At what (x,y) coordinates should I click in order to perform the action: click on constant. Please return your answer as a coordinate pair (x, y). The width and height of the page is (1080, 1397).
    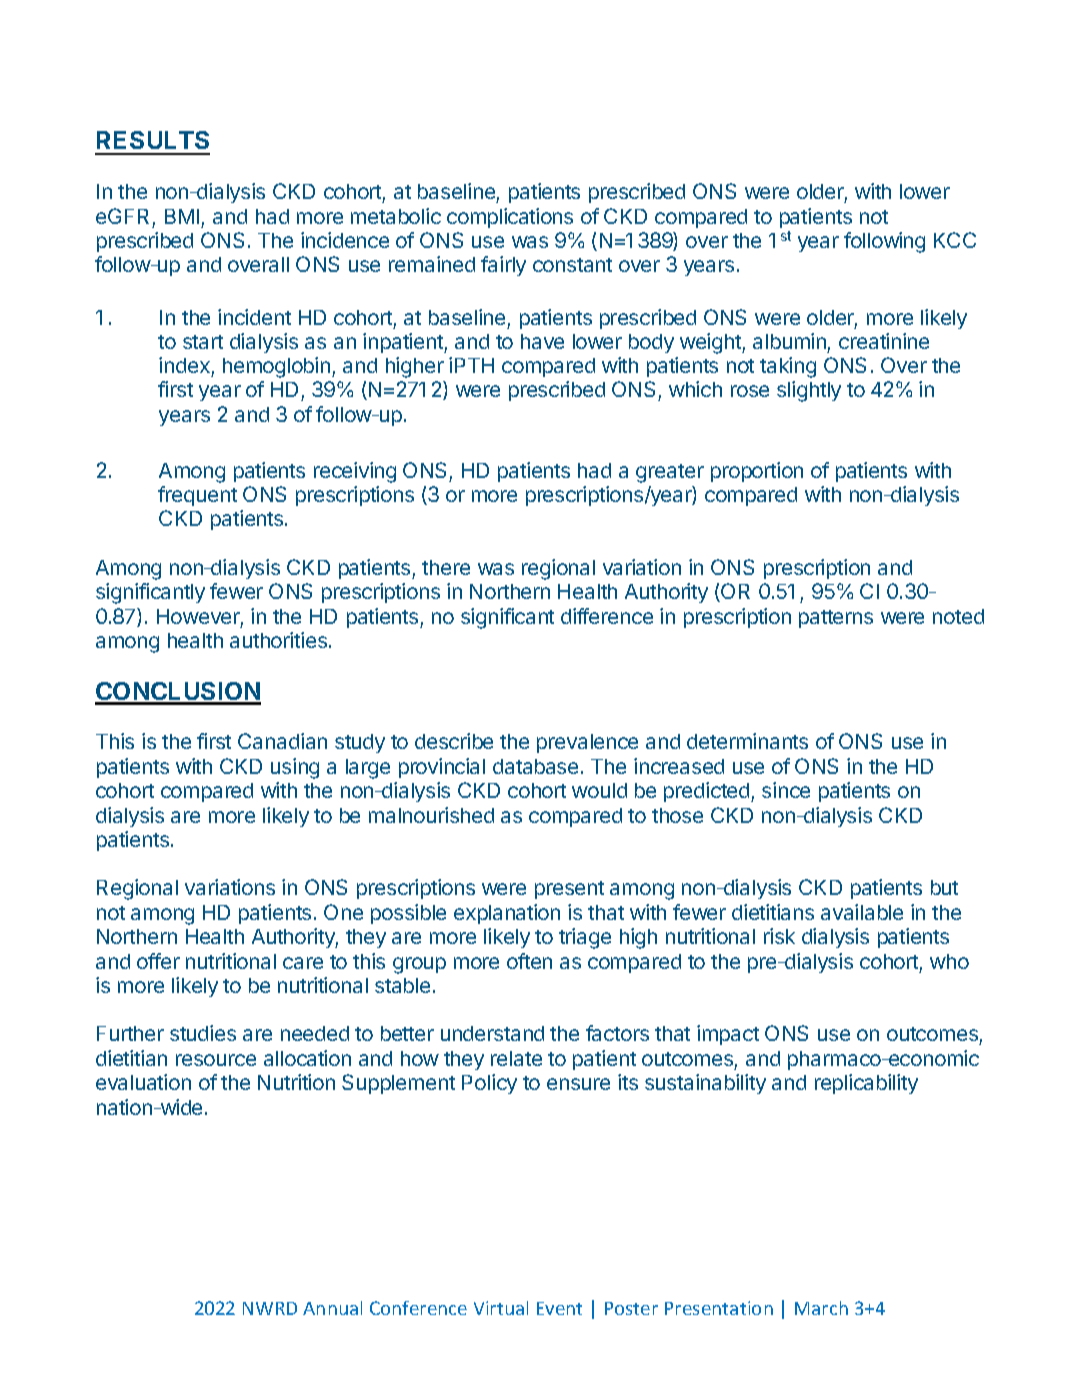
    Looking at the image, I should click on (572, 265).
